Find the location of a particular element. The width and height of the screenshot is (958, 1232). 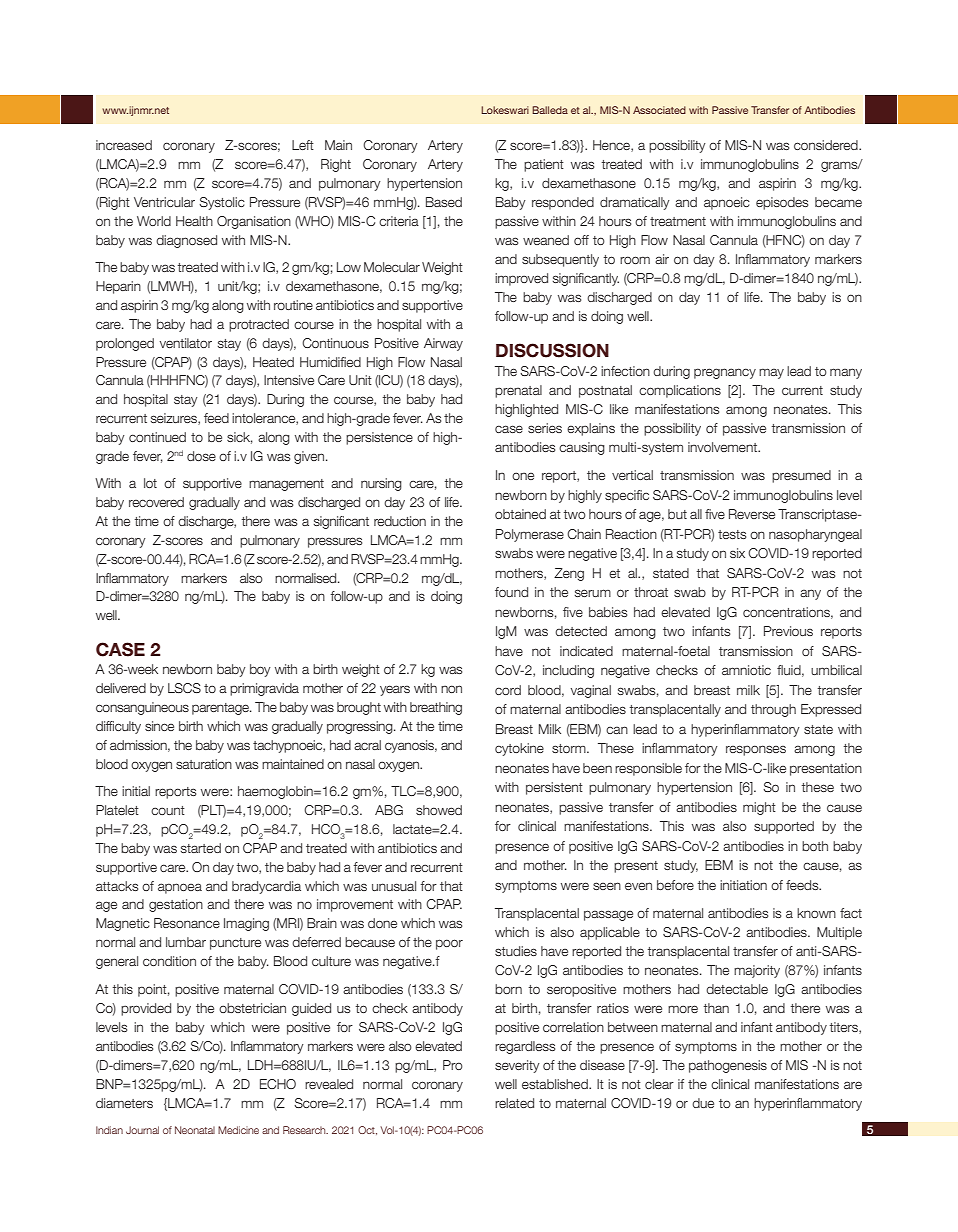

Neonatal is located at coordinates (195, 1130).
